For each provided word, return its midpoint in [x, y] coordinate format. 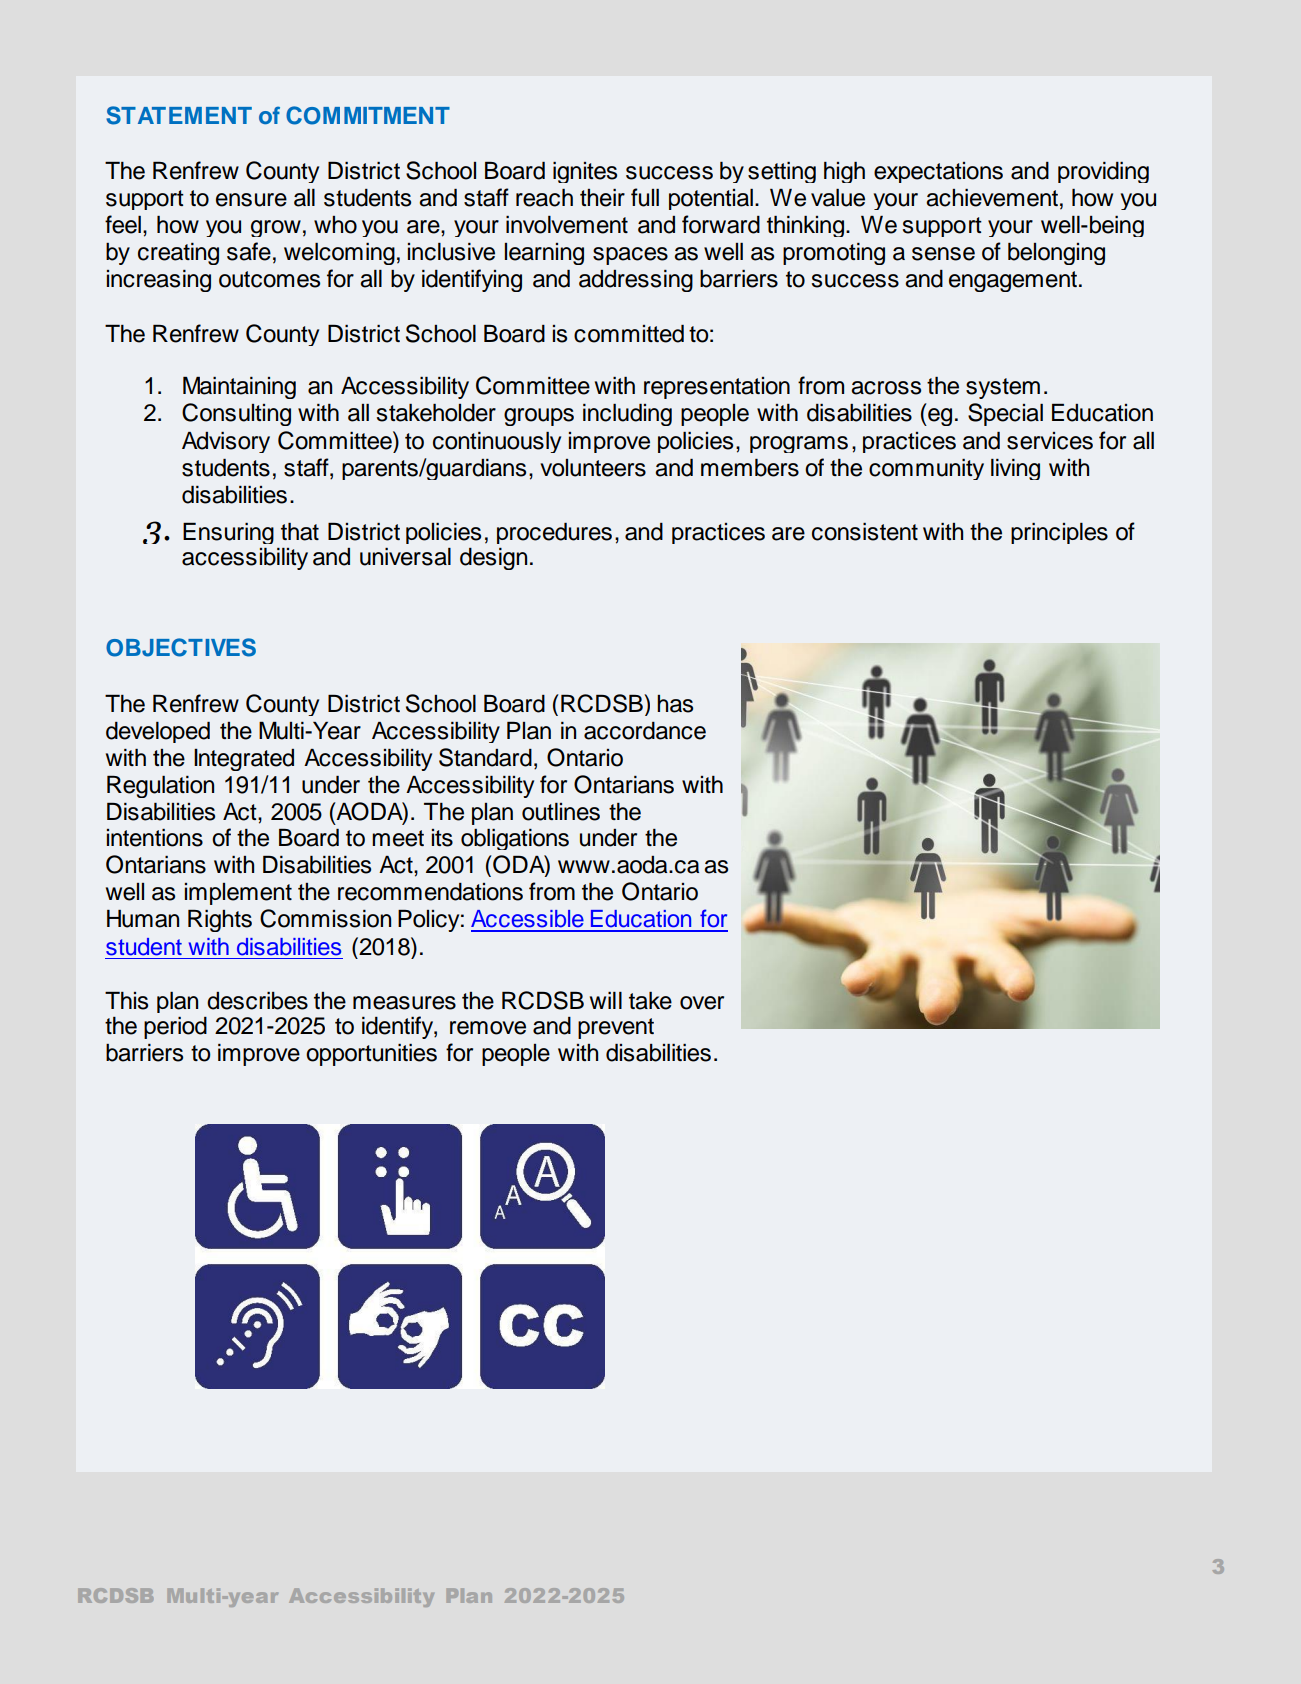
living [1015, 469]
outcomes [269, 279]
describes [257, 1001]
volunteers [593, 468]
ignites [585, 172]
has [675, 704]
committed [629, 334]
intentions [155, 838]
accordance [645, 731]
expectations [938, 172]
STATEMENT [179, 115]
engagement [1013, 281]
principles [1059, 533]
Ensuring [228, 533]
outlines [561, 812]
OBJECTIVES [181, 647]
